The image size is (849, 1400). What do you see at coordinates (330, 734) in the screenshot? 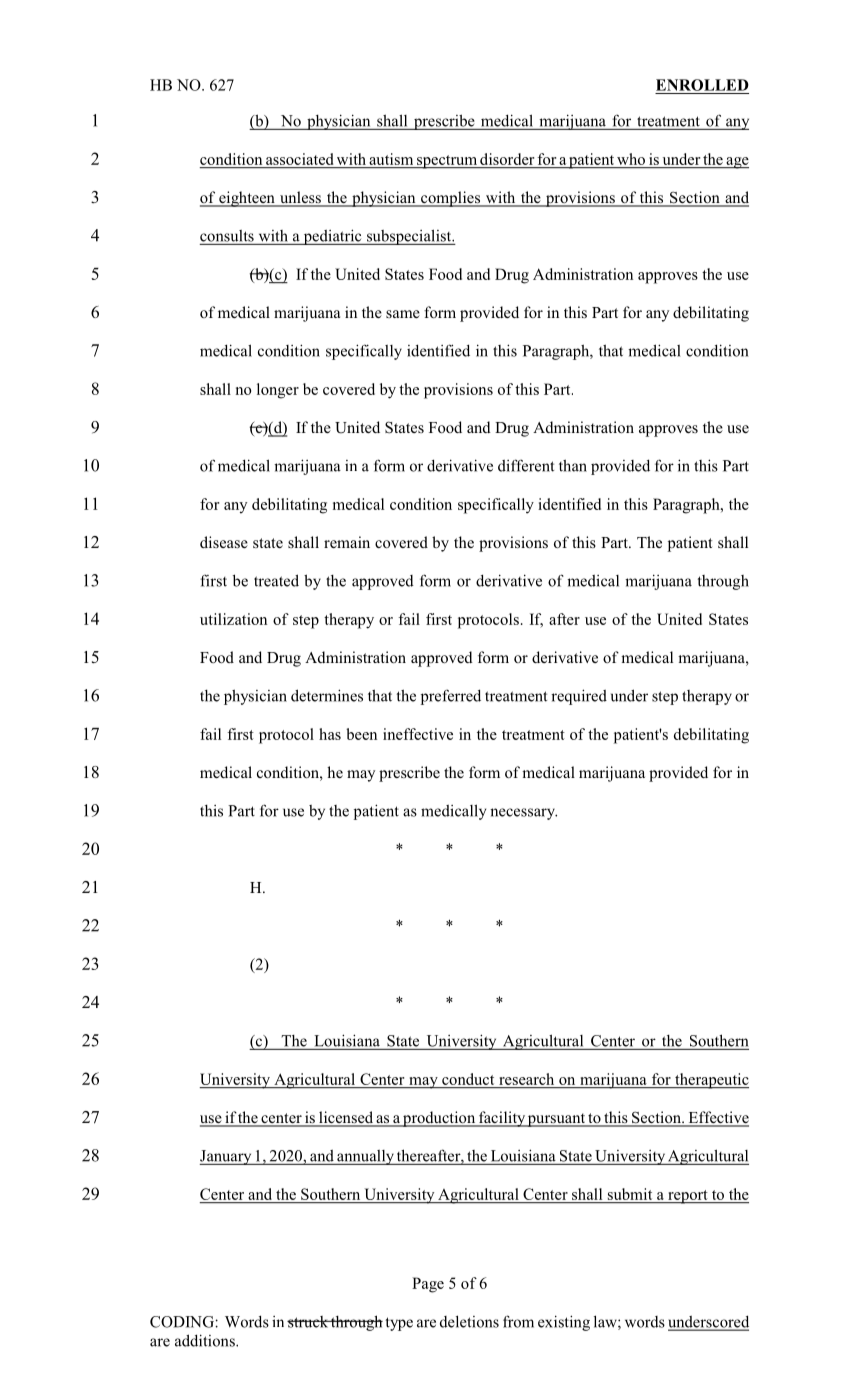
I see `has` at bounding box center [330, 734].
